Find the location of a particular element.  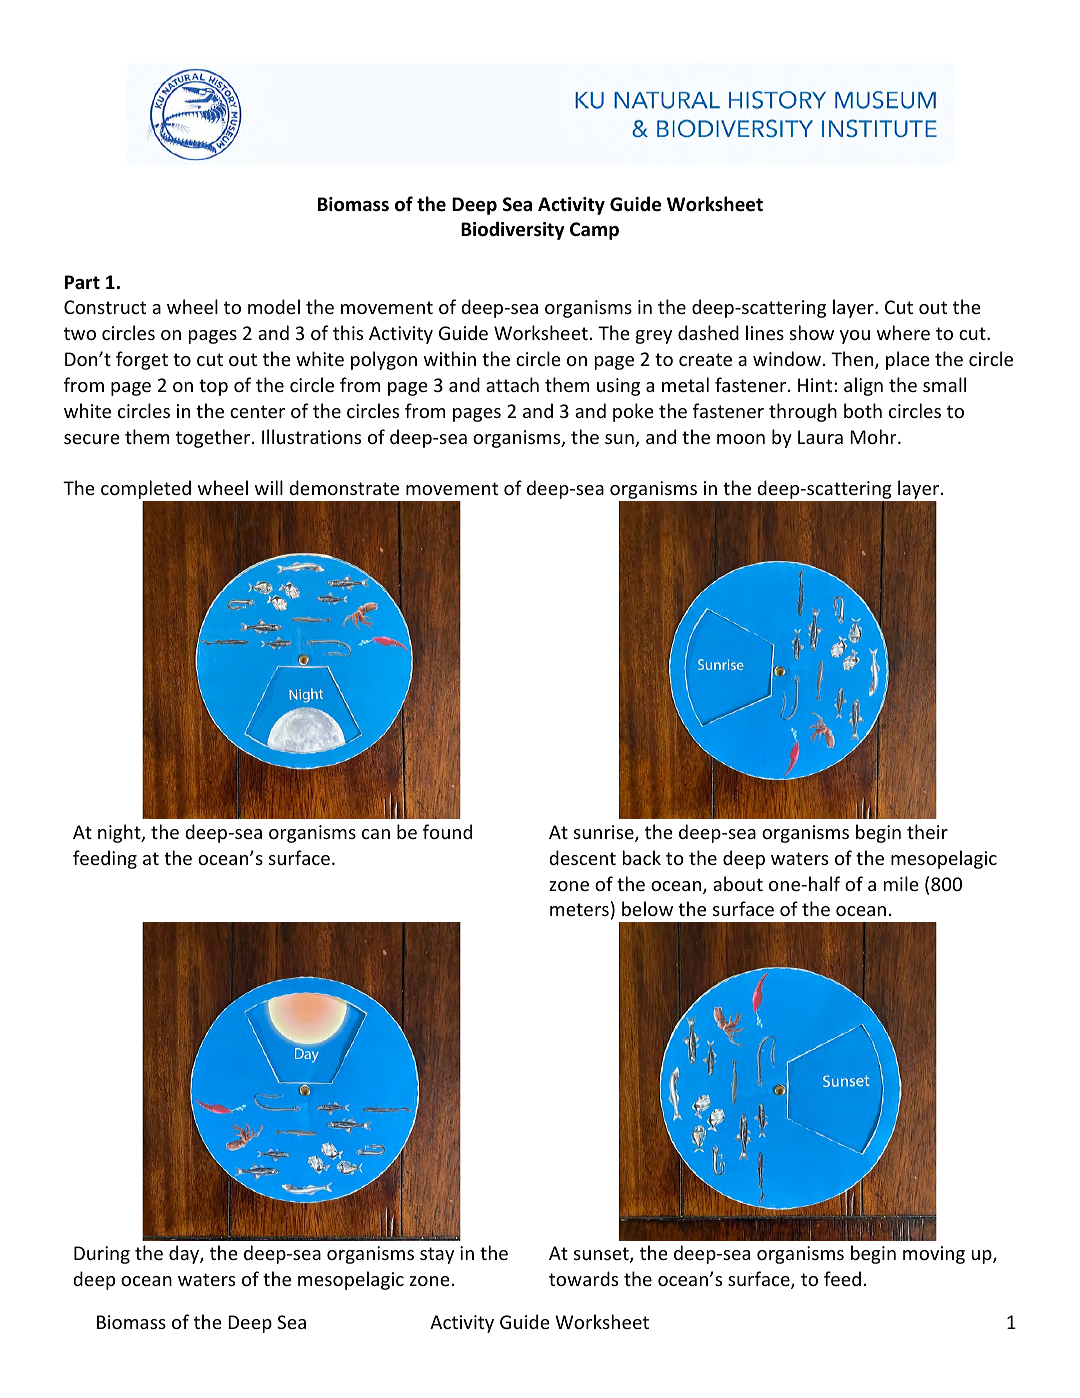

Biodiversity is located at coordinates (513, 230).
